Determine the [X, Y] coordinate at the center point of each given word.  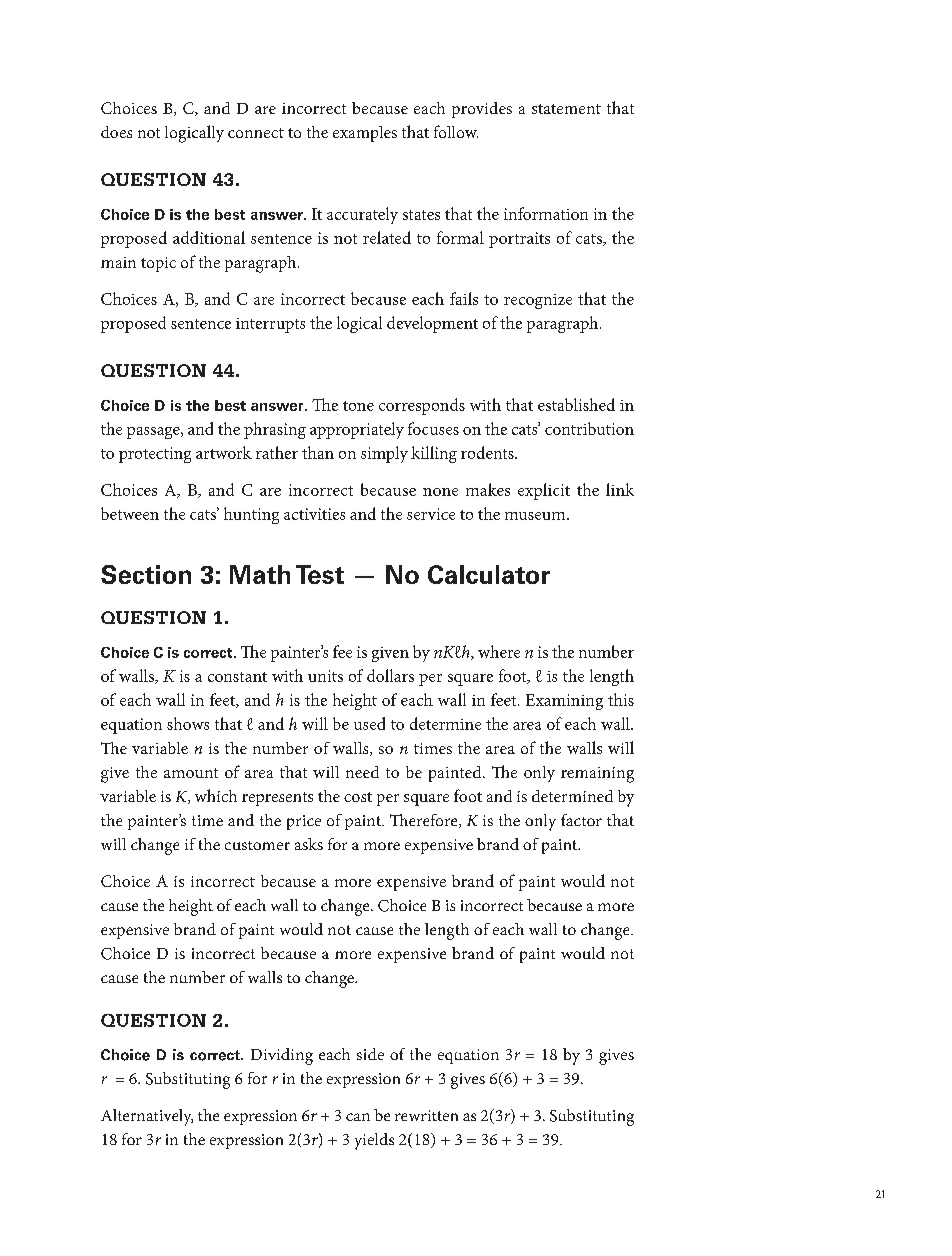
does [116, 132]
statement [566, 109]
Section [146, 574]
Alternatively [147, 1117]
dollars [390, 675]
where [499, 651]
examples [365, 134]
